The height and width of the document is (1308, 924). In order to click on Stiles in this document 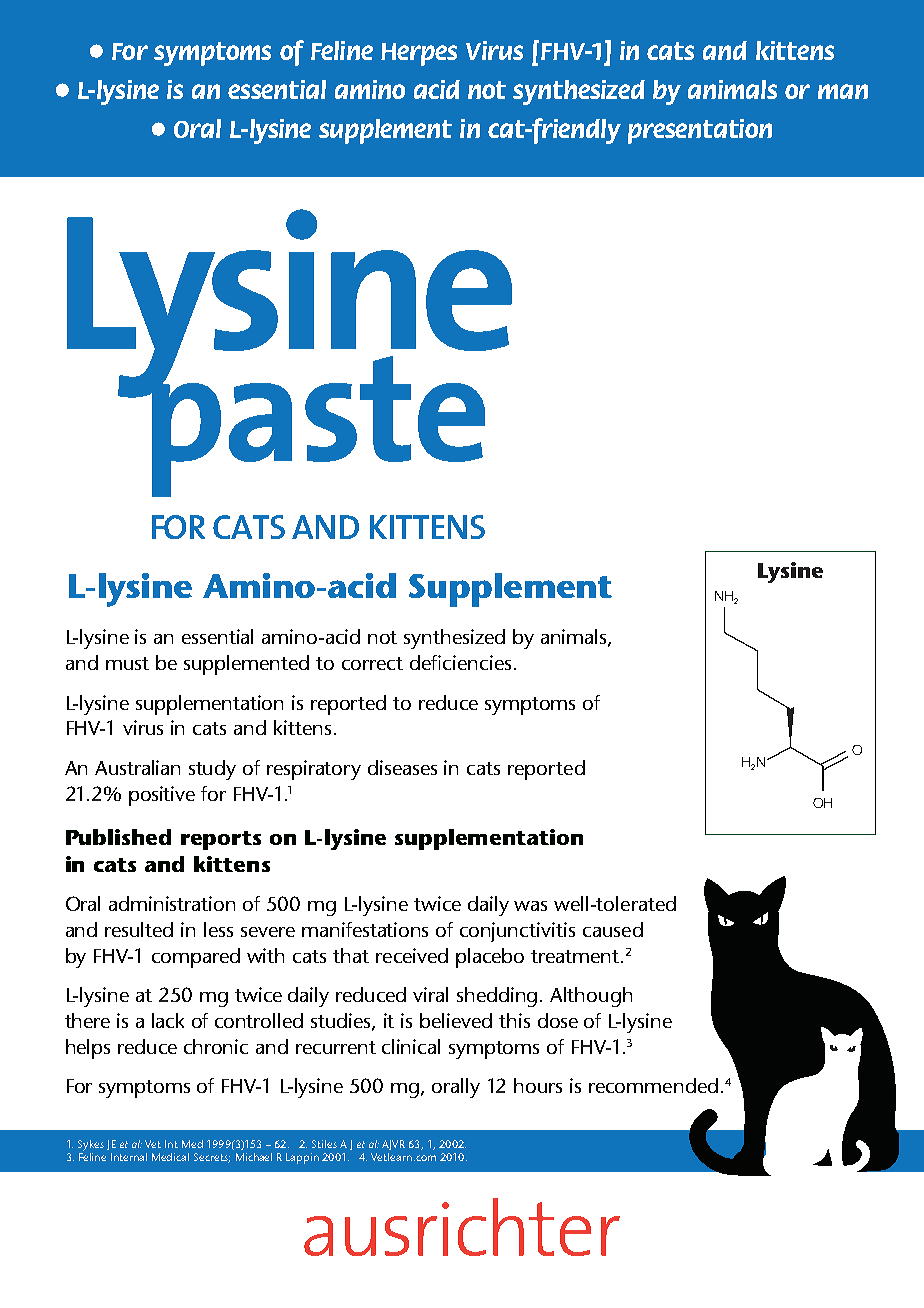, I will do `click(324, 1144)`.
